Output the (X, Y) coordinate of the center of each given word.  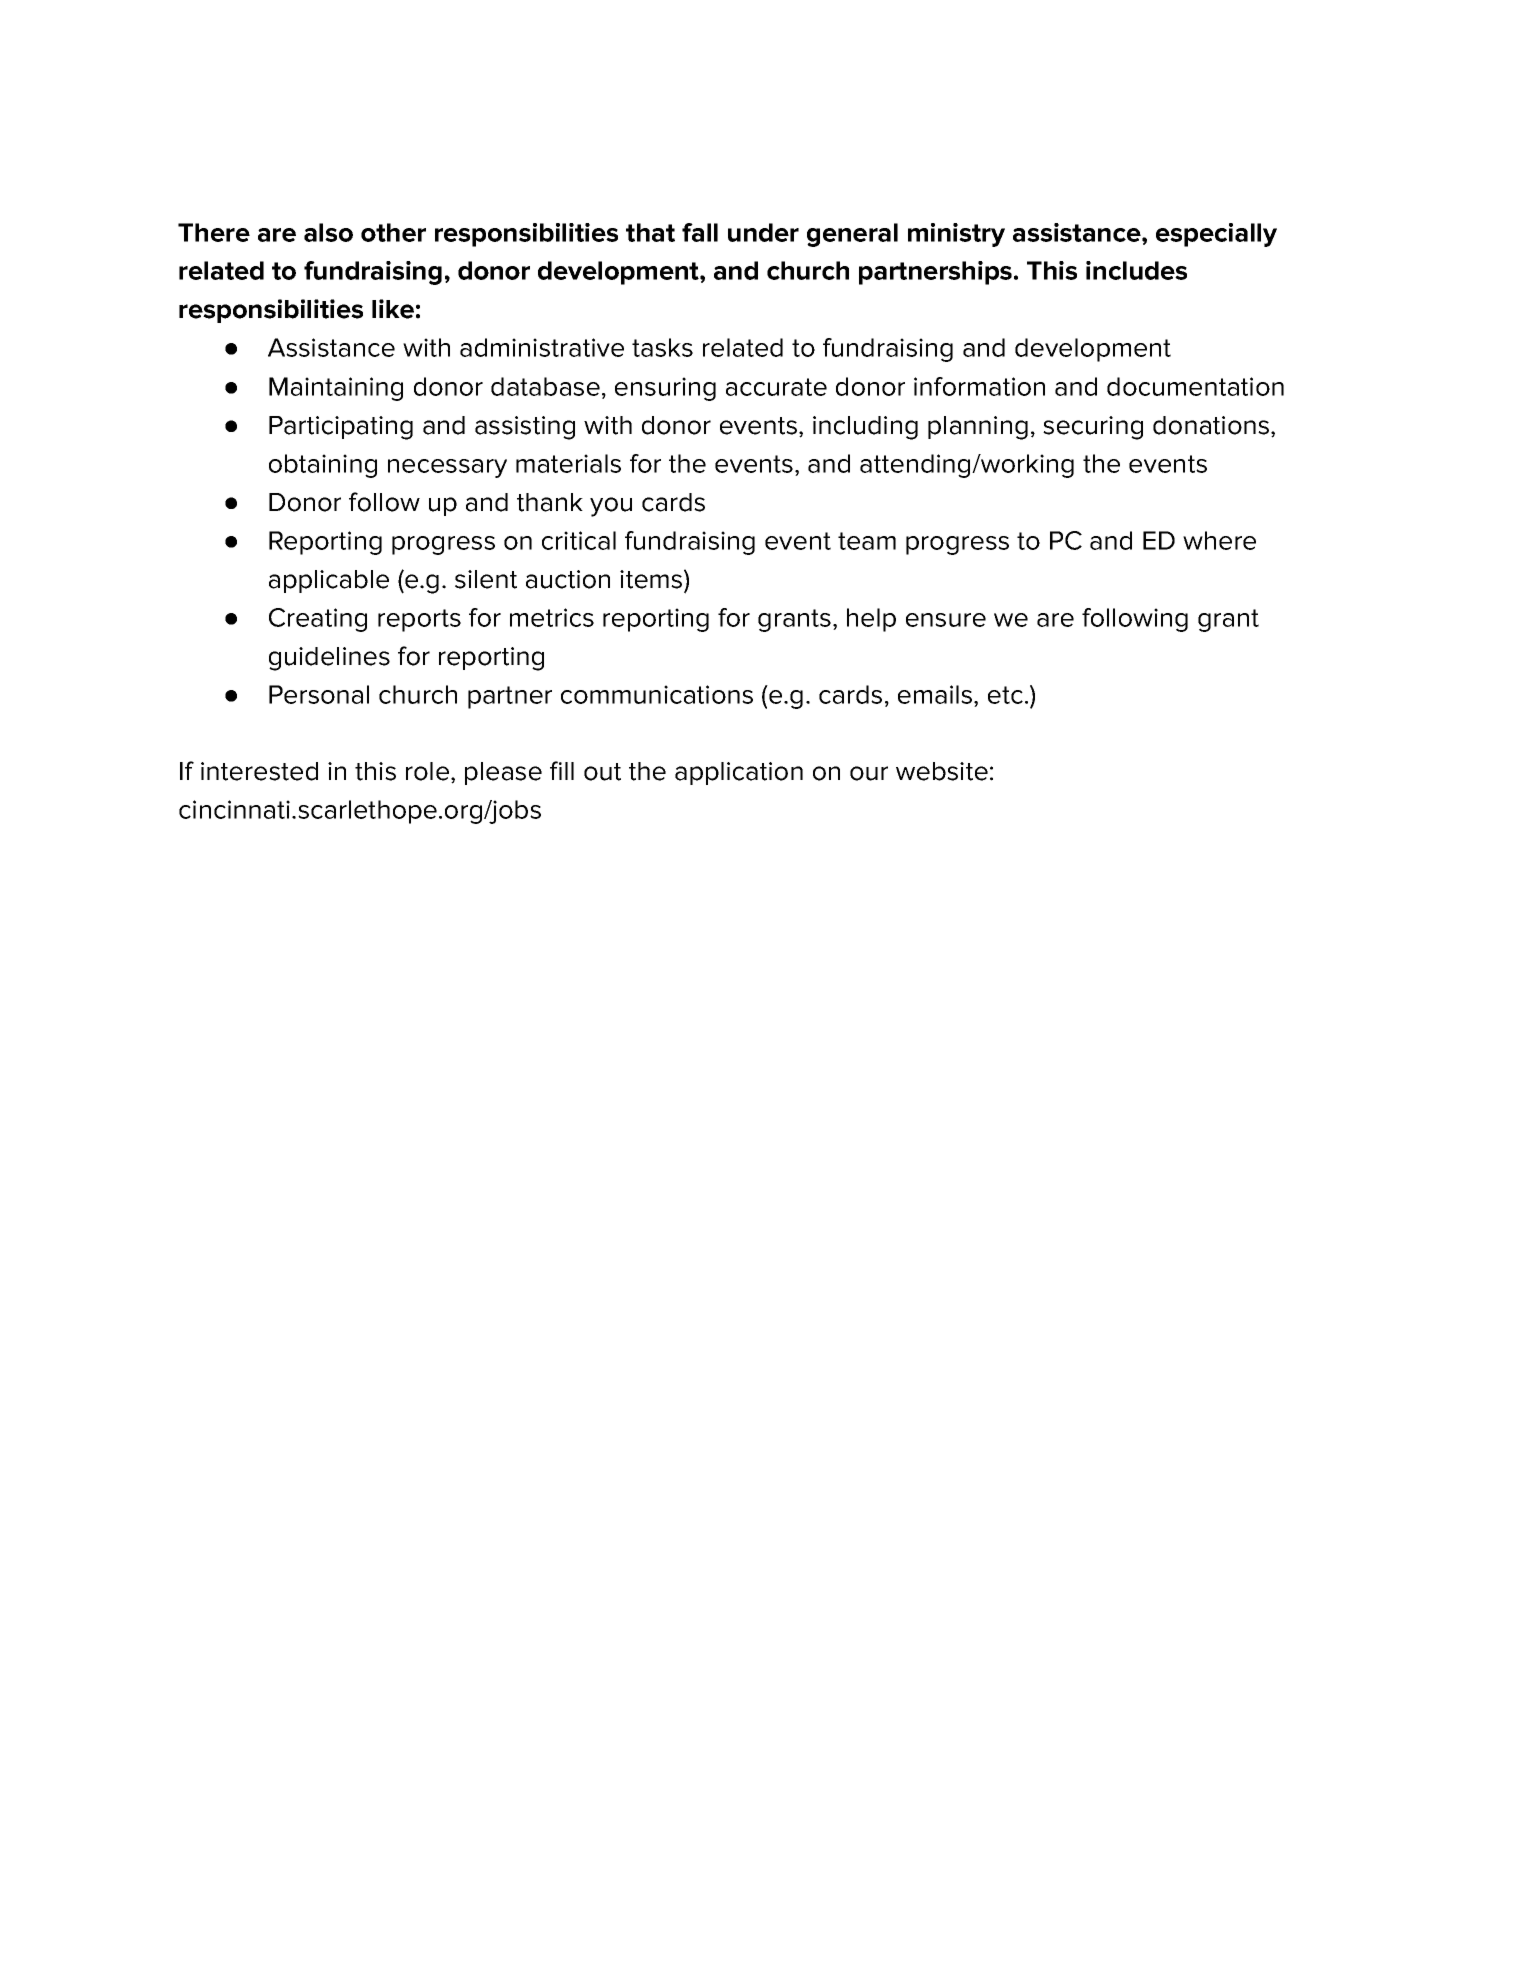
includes (1136, 270)
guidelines (329, 659)
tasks (662, 347)
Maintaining (336, 389)
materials (568, 463)
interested (259, 771)
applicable (329, 581)
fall (700, 232)
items (652, 579)
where (1219, 540)
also (328, 232)
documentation (1195, 386)
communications (657, 694)
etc (1005, 695)
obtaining (323, 466)
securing (1093, 428)
